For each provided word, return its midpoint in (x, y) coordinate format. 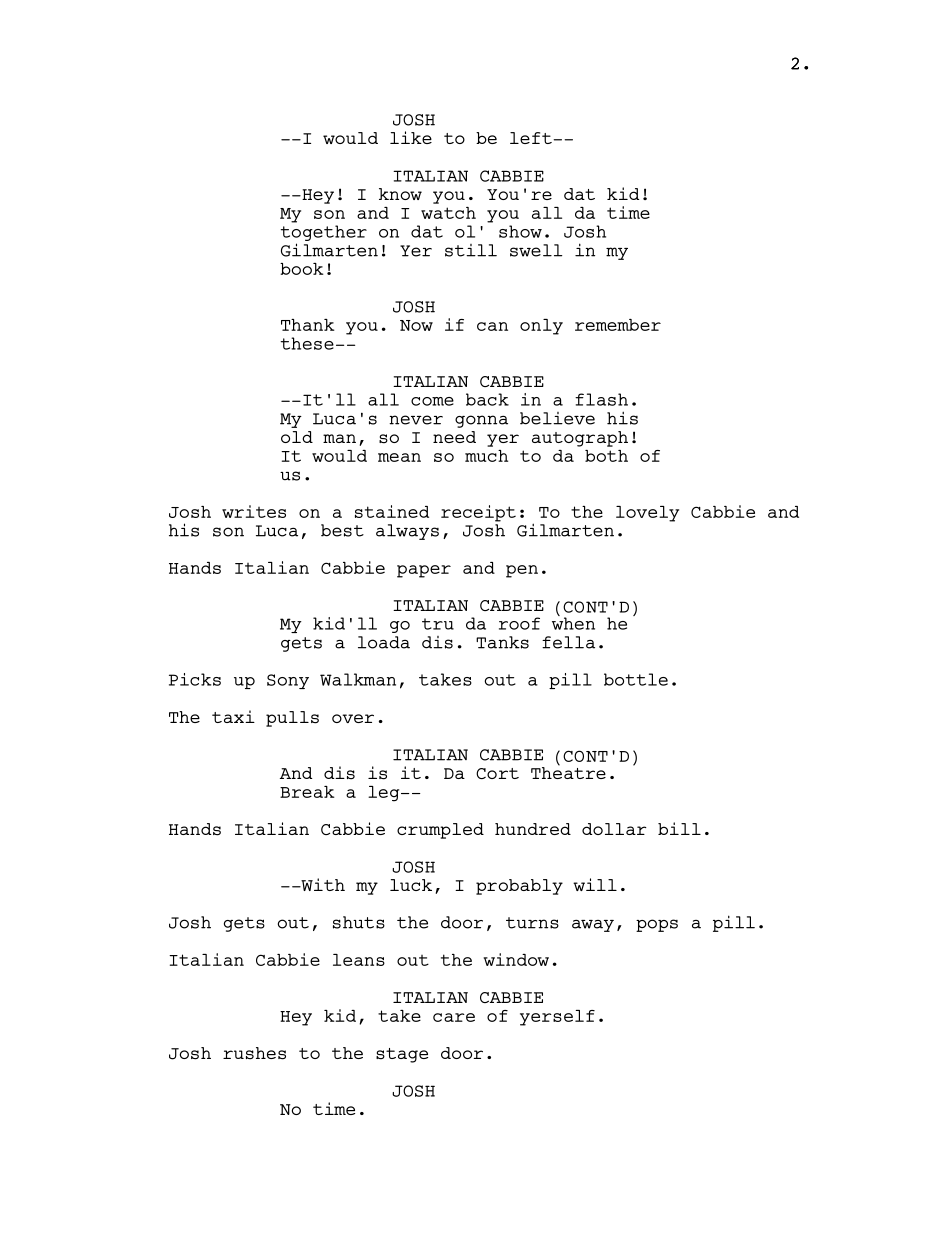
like (411, 137)
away (593, 925)
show (520, 231)
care (454, 1017)
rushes (254, 1053)
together (323, 233)
